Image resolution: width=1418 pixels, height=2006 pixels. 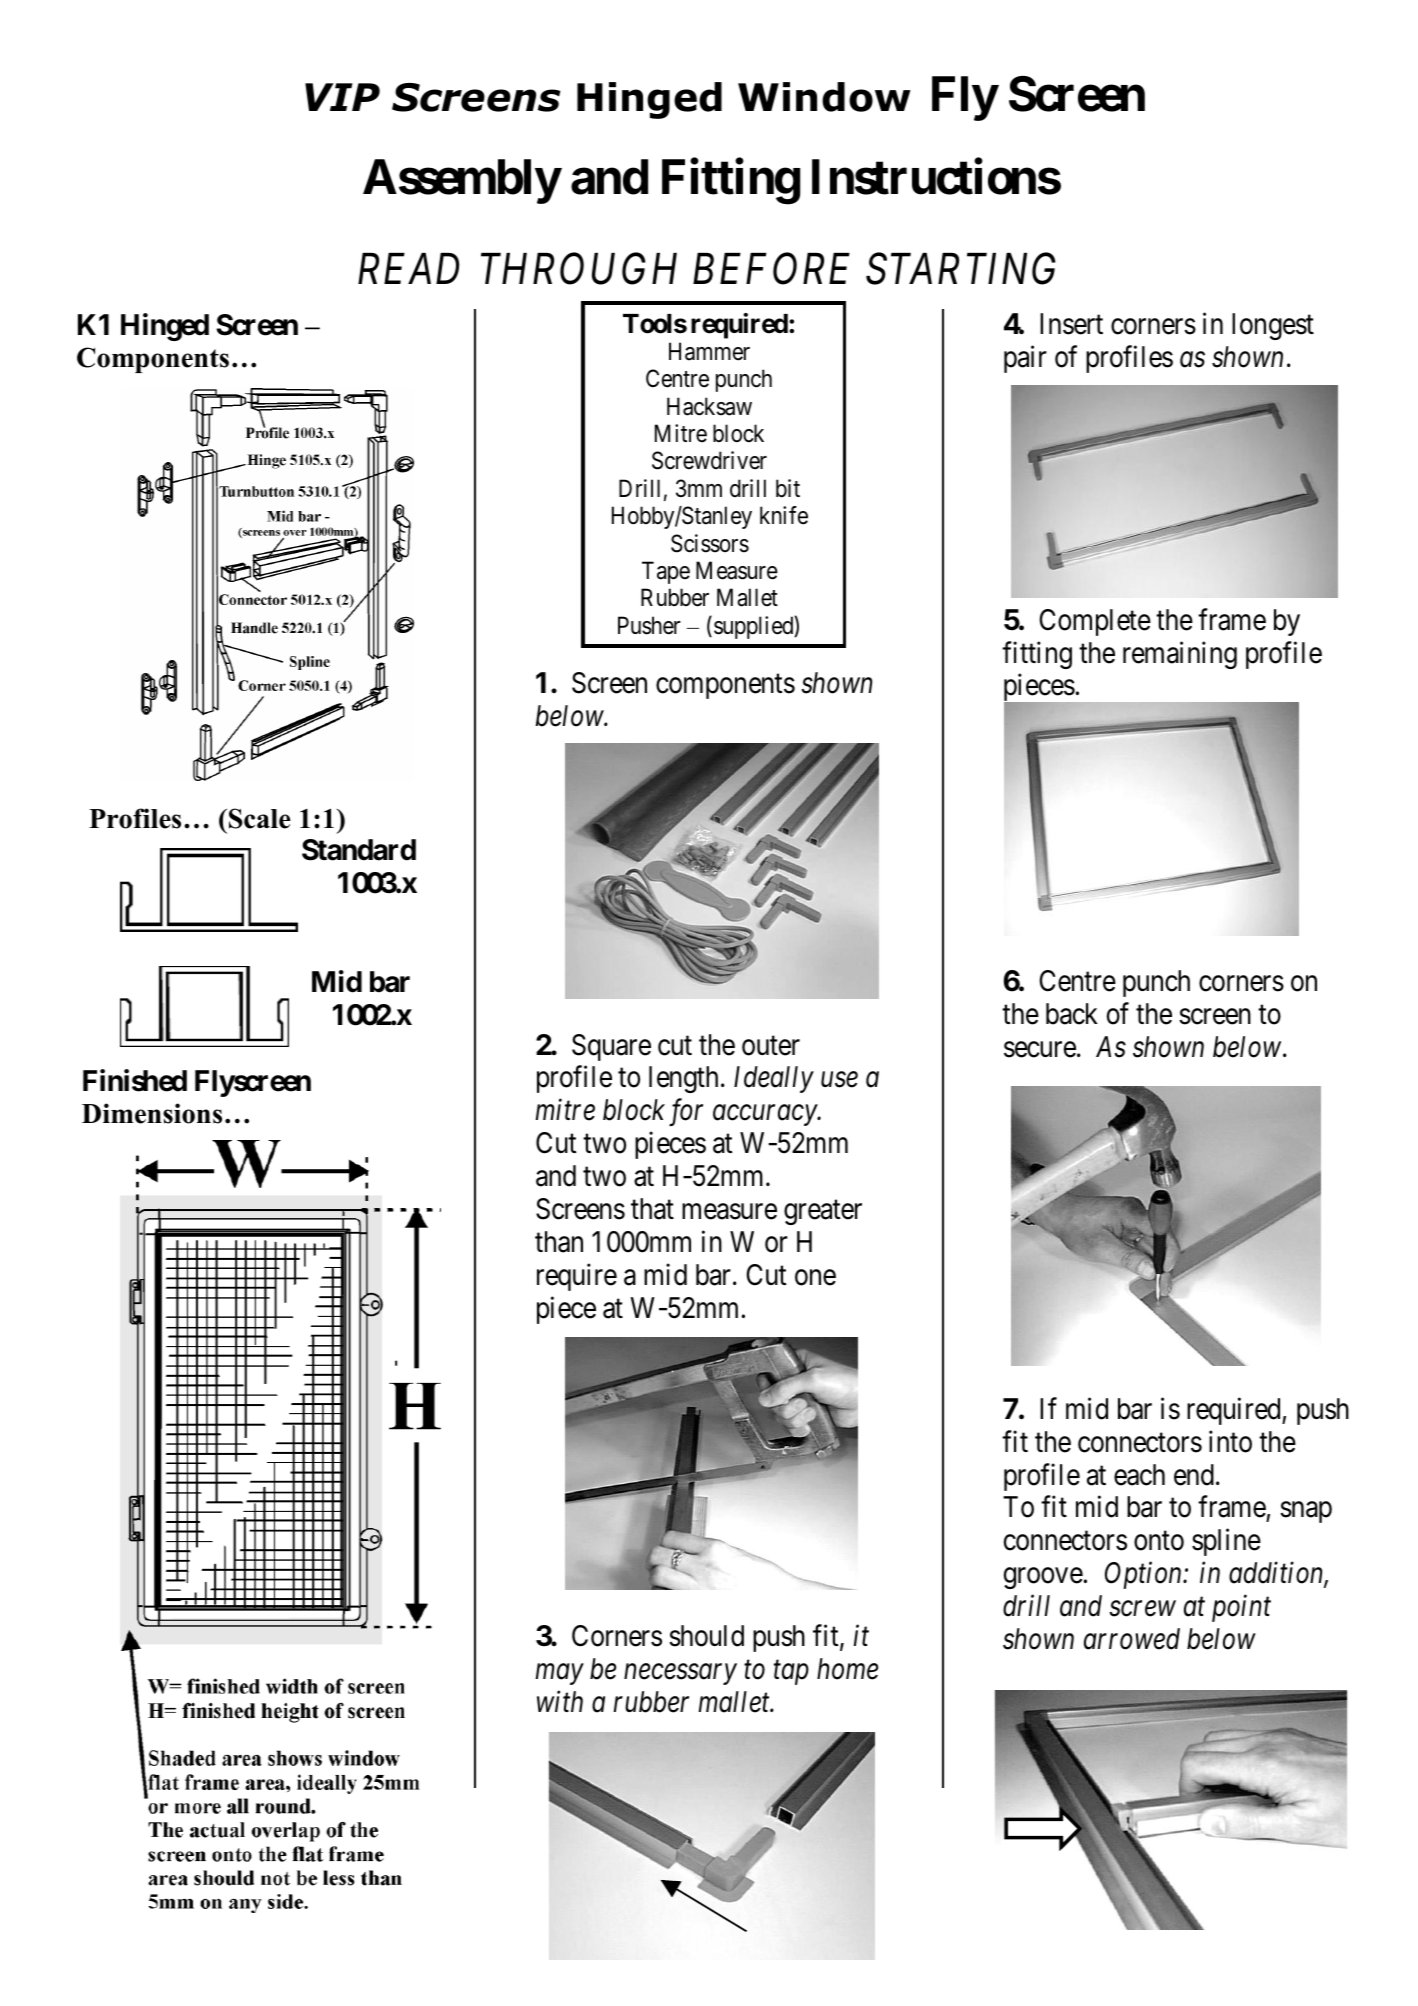 What do you see at coordinates (960, 269) in the screenshot?
I see `STARTING` at bounding box center [960, 269].
